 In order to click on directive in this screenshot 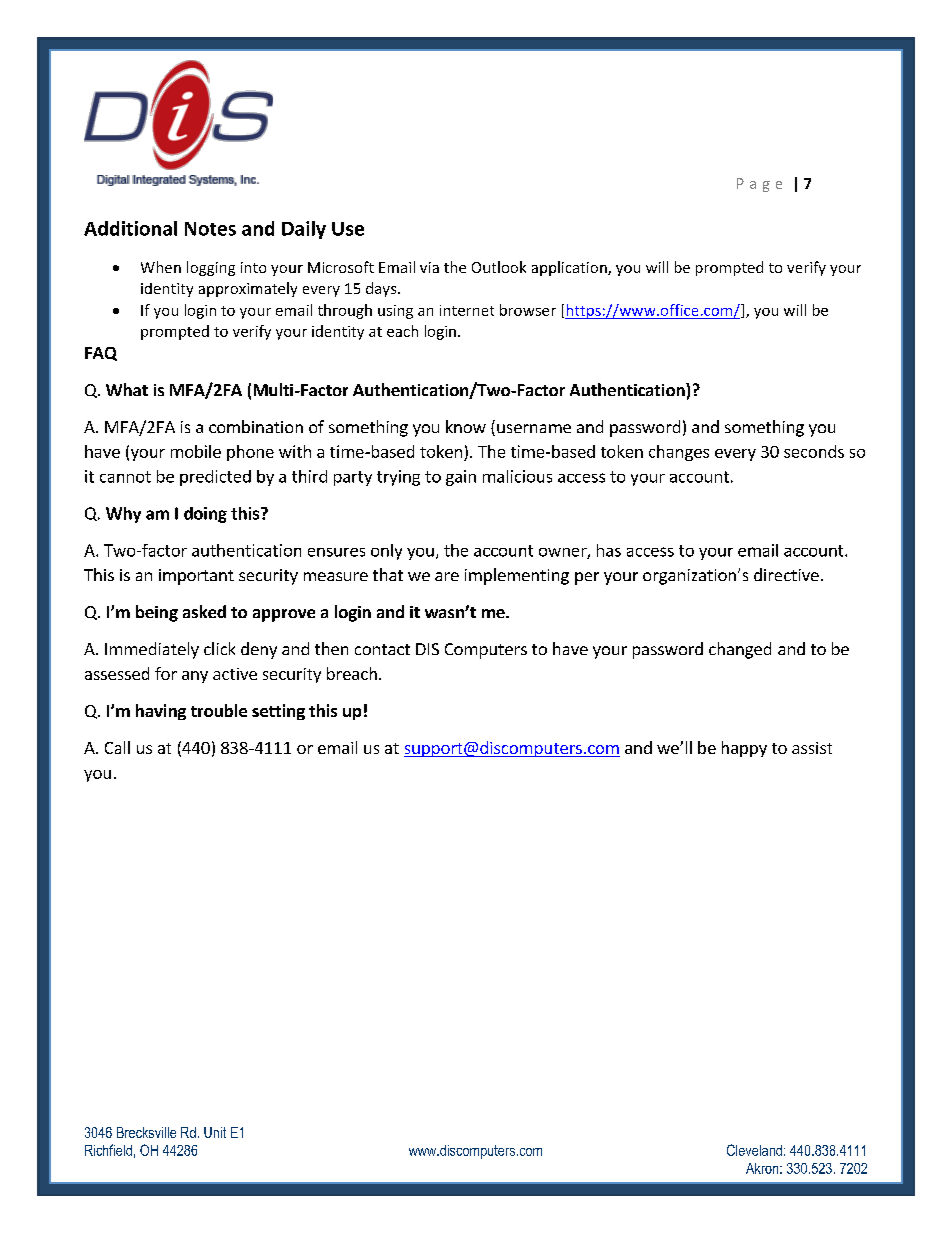, I will do `click(786, 574)`.
